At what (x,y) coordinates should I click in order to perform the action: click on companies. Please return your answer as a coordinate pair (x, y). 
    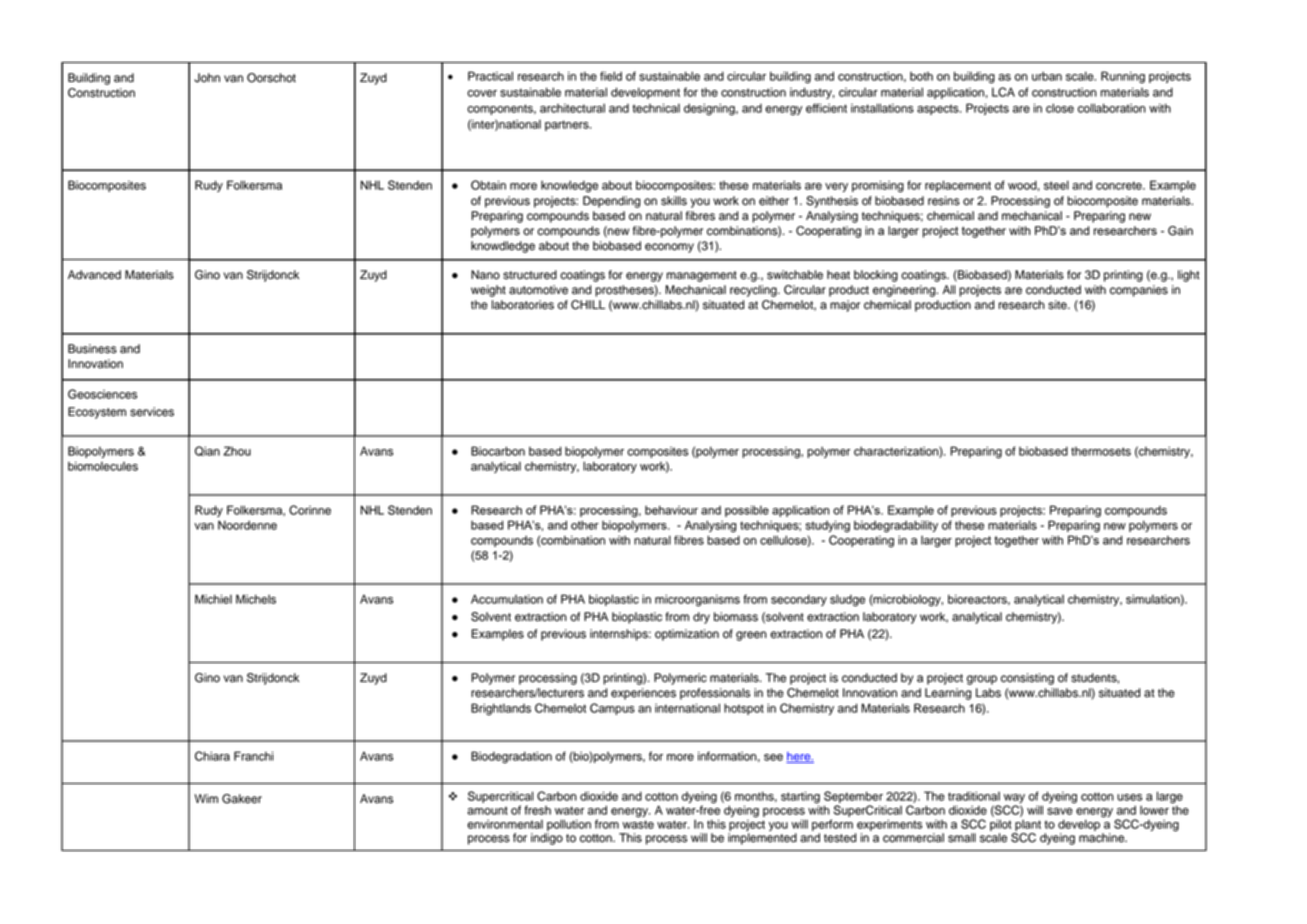
    Looking at the image, I should click on (1139, 291).
